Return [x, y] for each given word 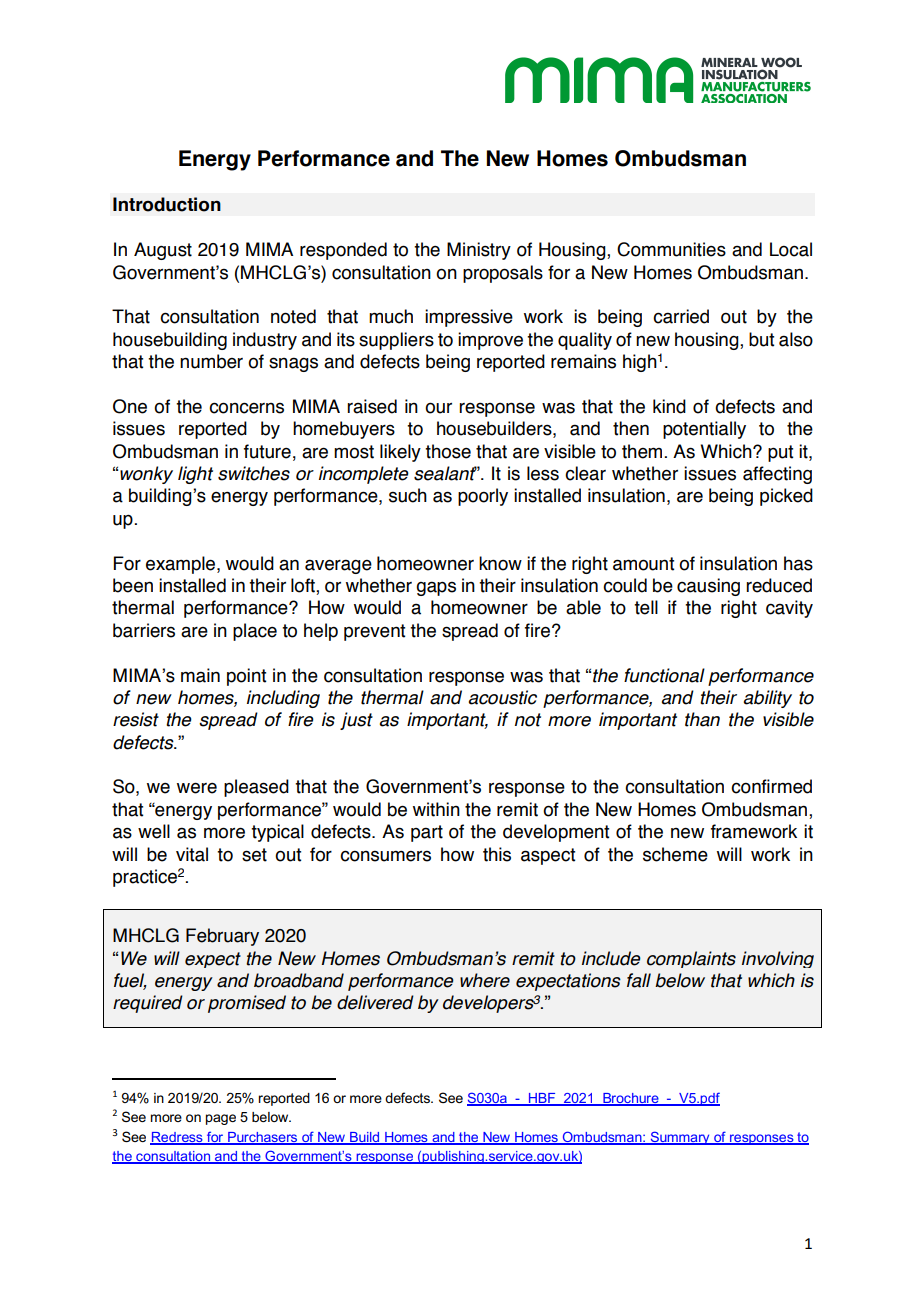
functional [664, 675]
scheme [675, 854]
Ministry [479, 251]
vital [192, 854]
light [195, 475]
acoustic [503, 697]
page [221, 1119]
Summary [680, 1138]
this [497, 854]
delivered [375, 1002]
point [246, 677]
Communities [671, 249]
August [163, 251]
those [448, 451]
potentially [704, 430]
